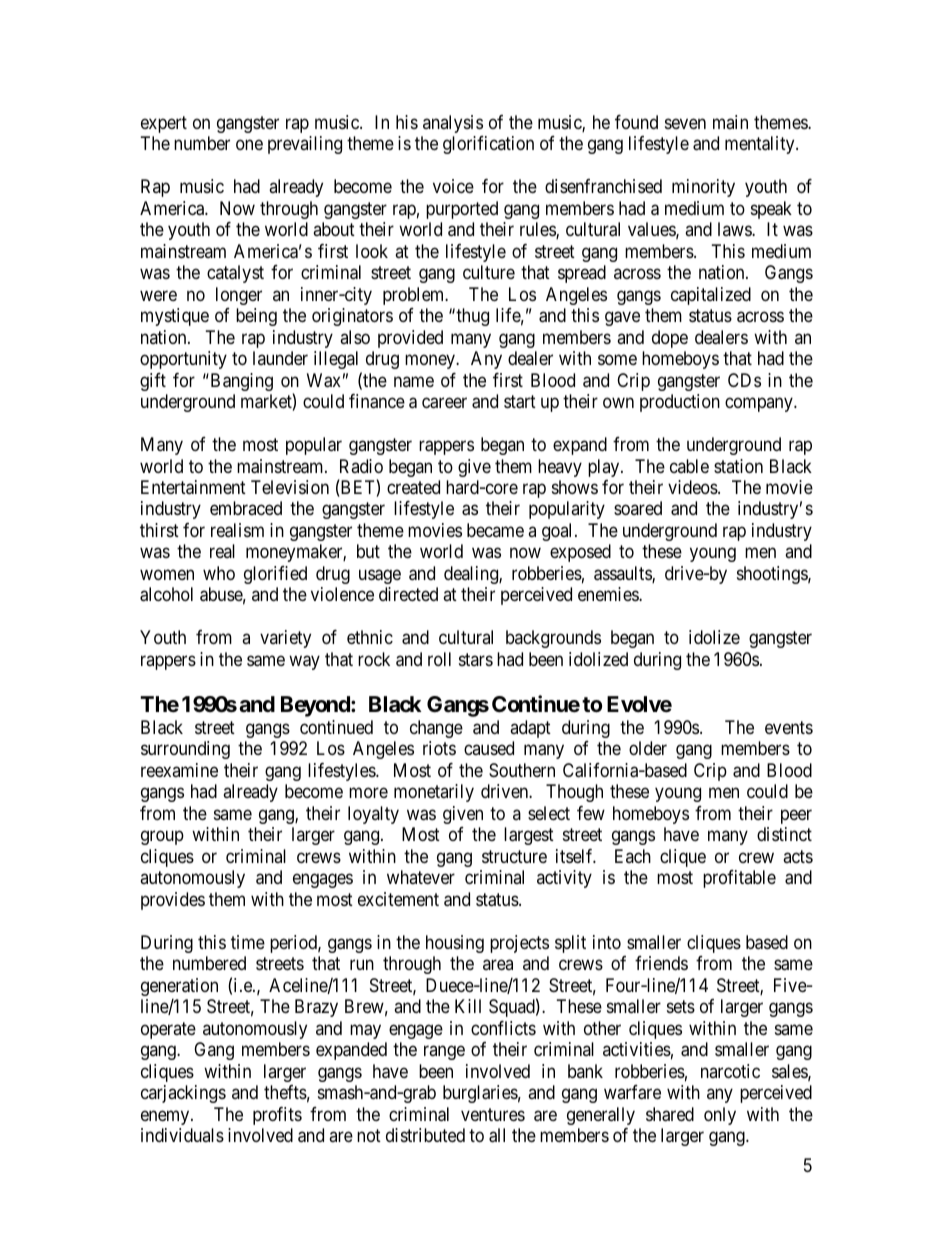 The height and width of the document is (1233, 952). What do you see at coordinates (488, 145) in the document?
I see `glorification` at bounding box center [488, 145].
